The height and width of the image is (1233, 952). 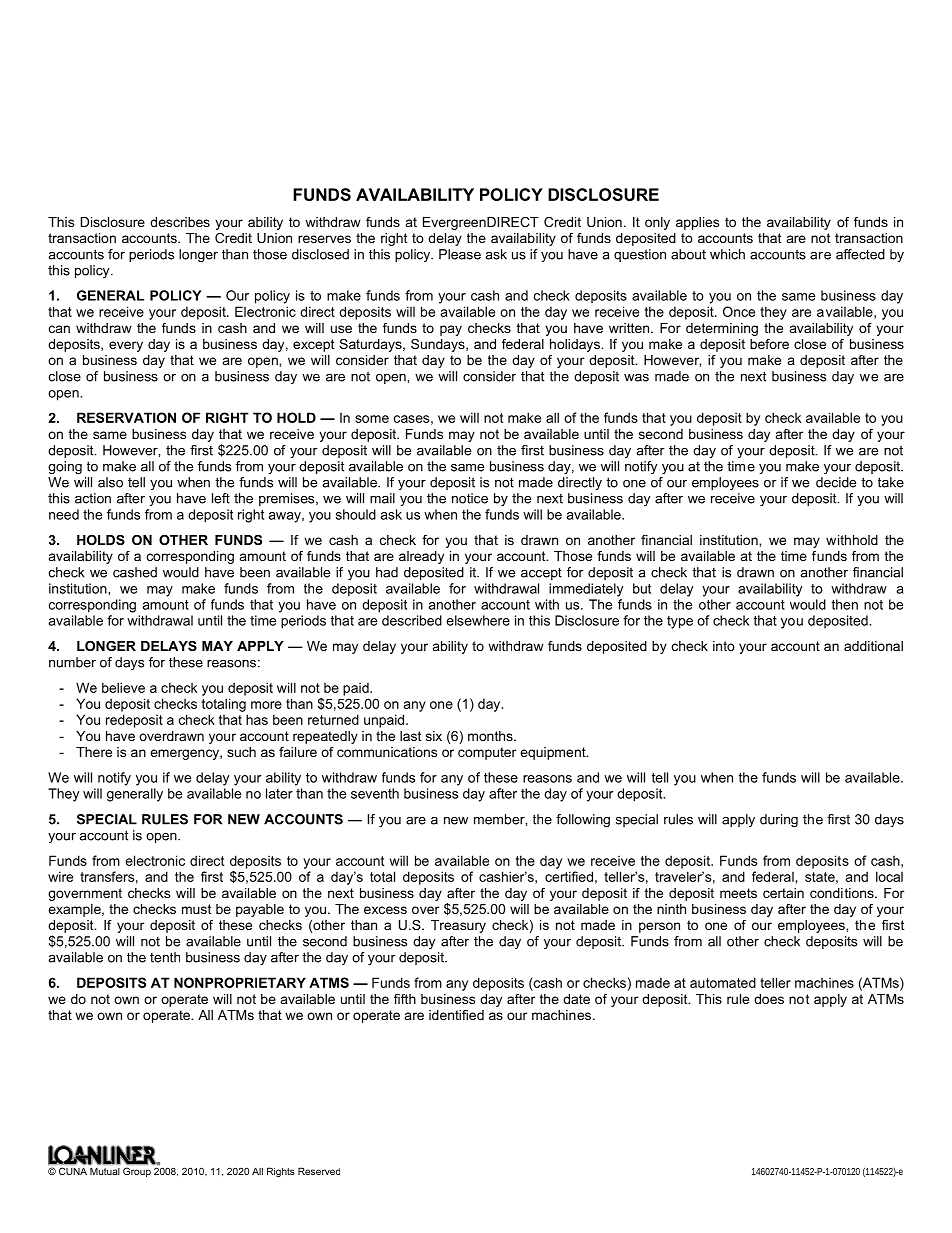 What do you see at coordinates (783, 893) in the image?
I see `certain` at bounding box center [783, 893].
